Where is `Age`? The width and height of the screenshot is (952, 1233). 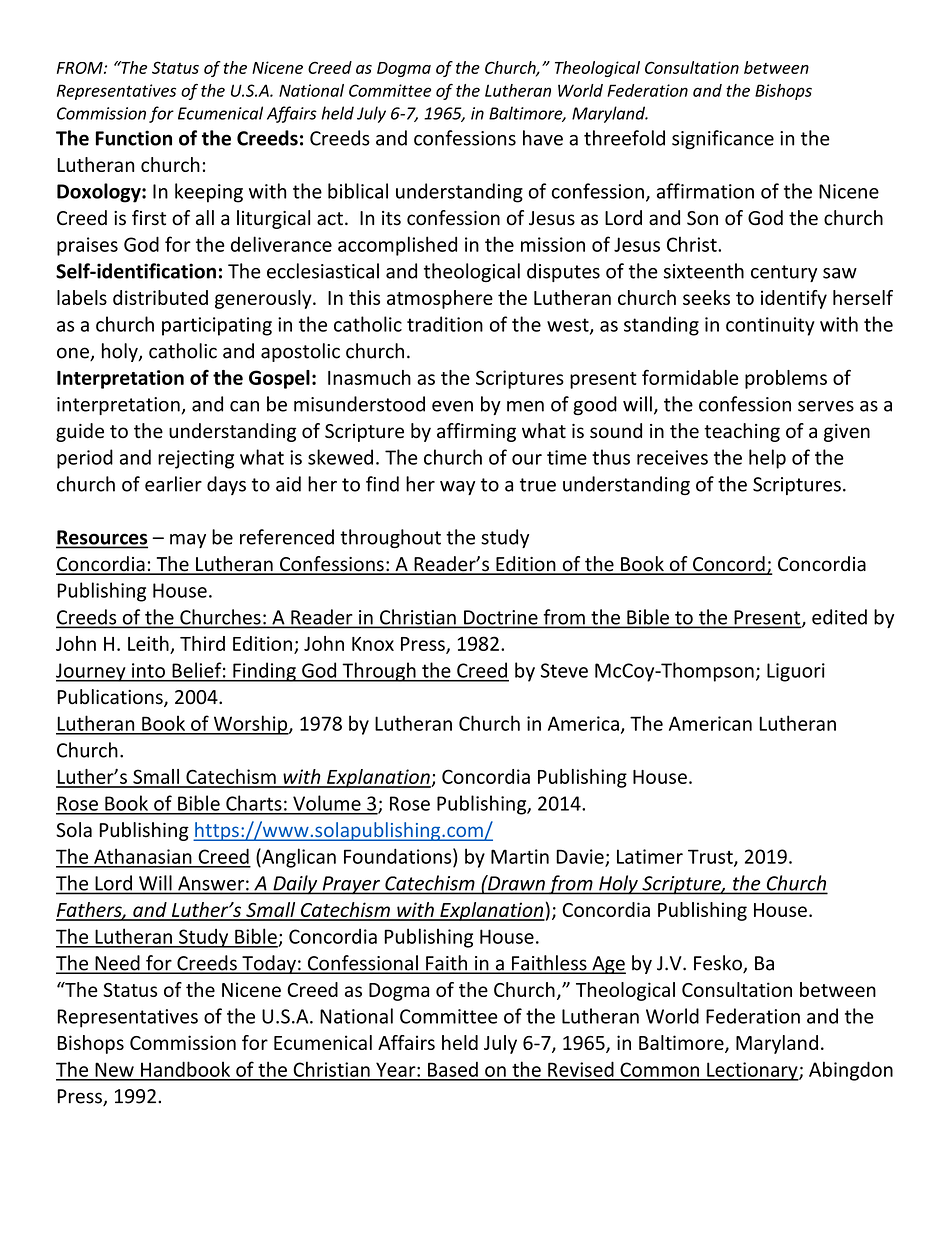 Age is located at coordinates (608, 965).
